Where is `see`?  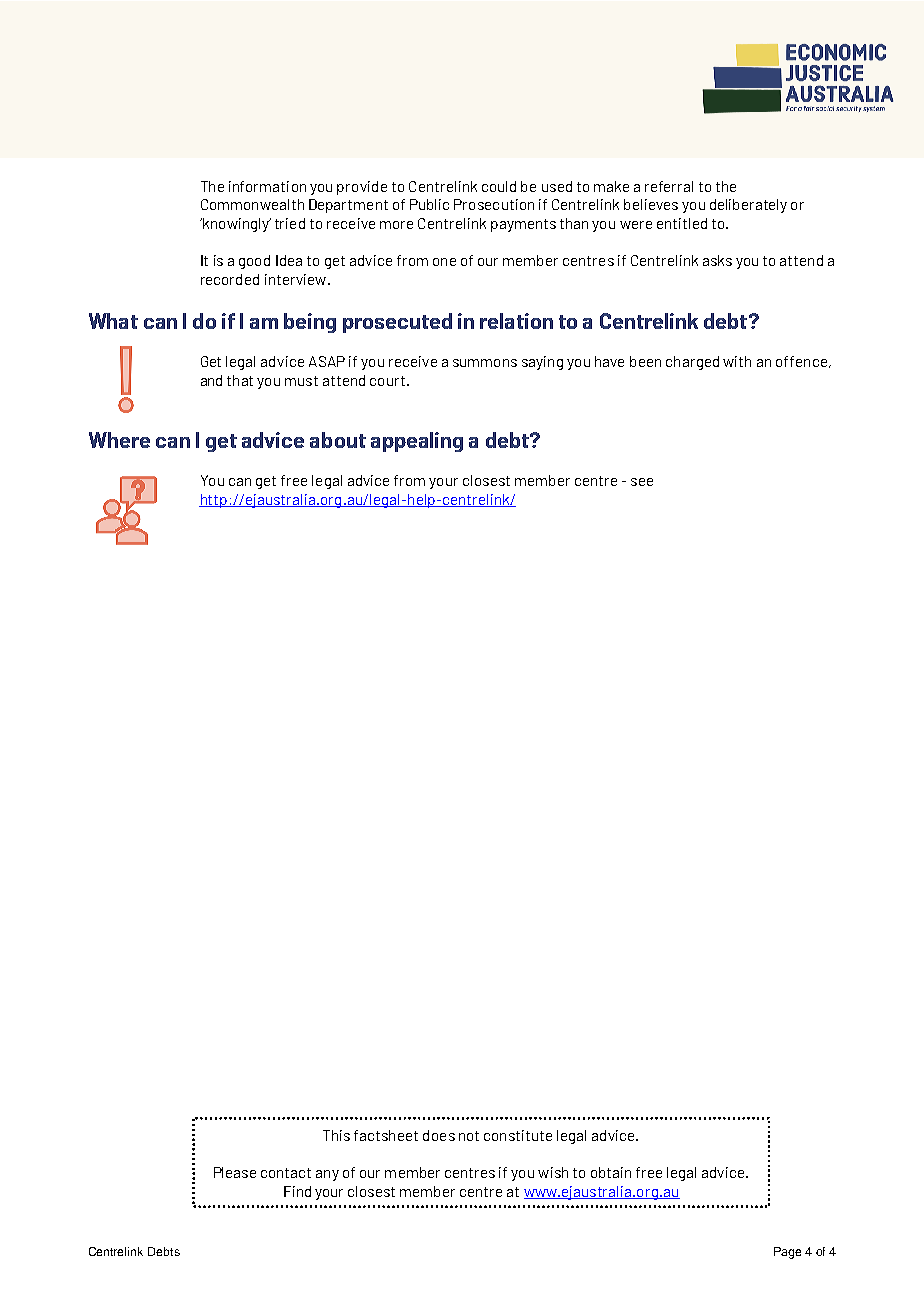
see is located at coordinates (642, 482).
